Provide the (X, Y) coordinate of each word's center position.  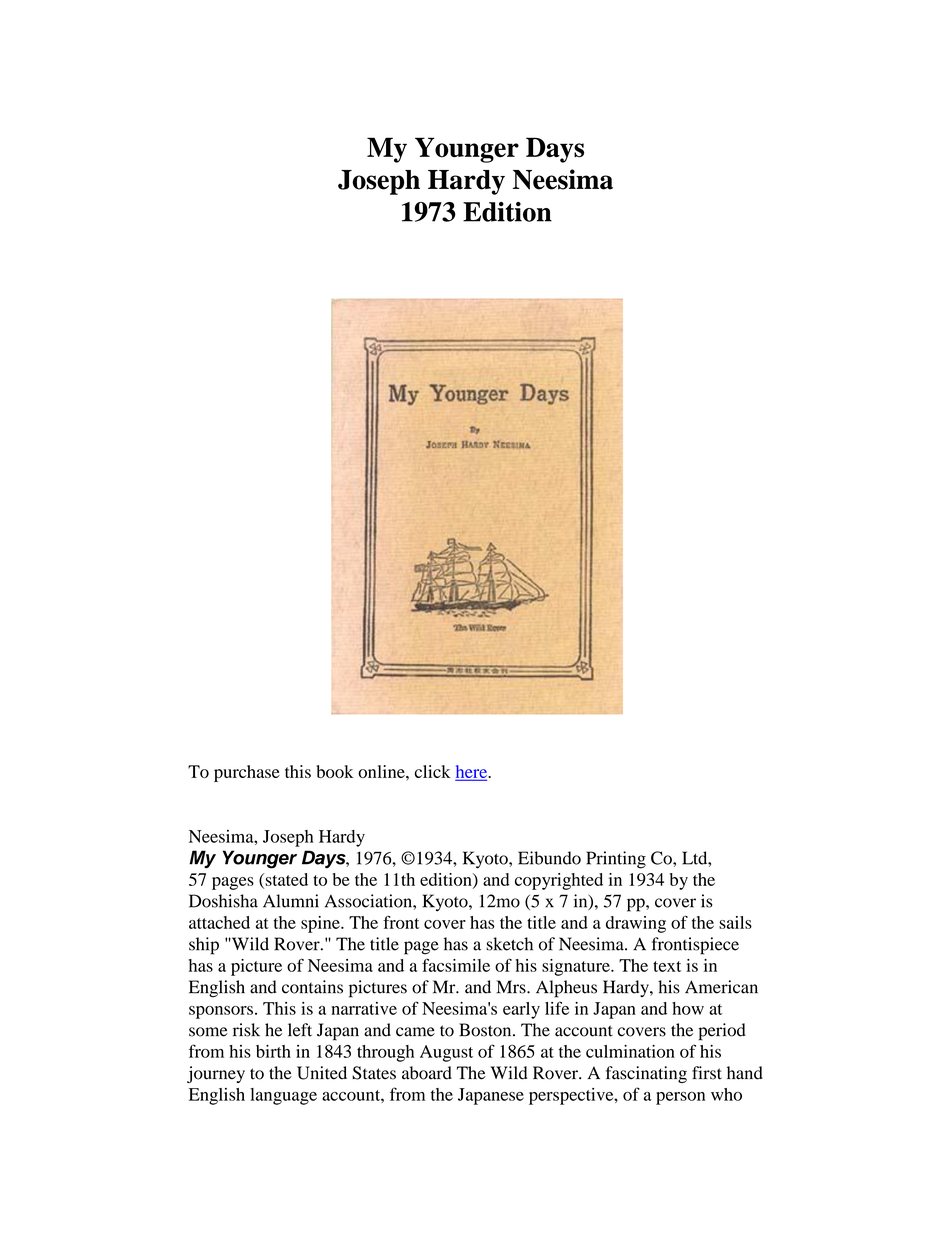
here (473, 772)
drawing (636, 924)
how (688, 1008)
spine (321, 924)
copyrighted (559, 881)
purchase (247, 773)
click (433, 771)
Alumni (291, 901)
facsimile (456, 965)
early (521, 1010)
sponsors (221, 1012)
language (283, 1096)
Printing (616, 860)
